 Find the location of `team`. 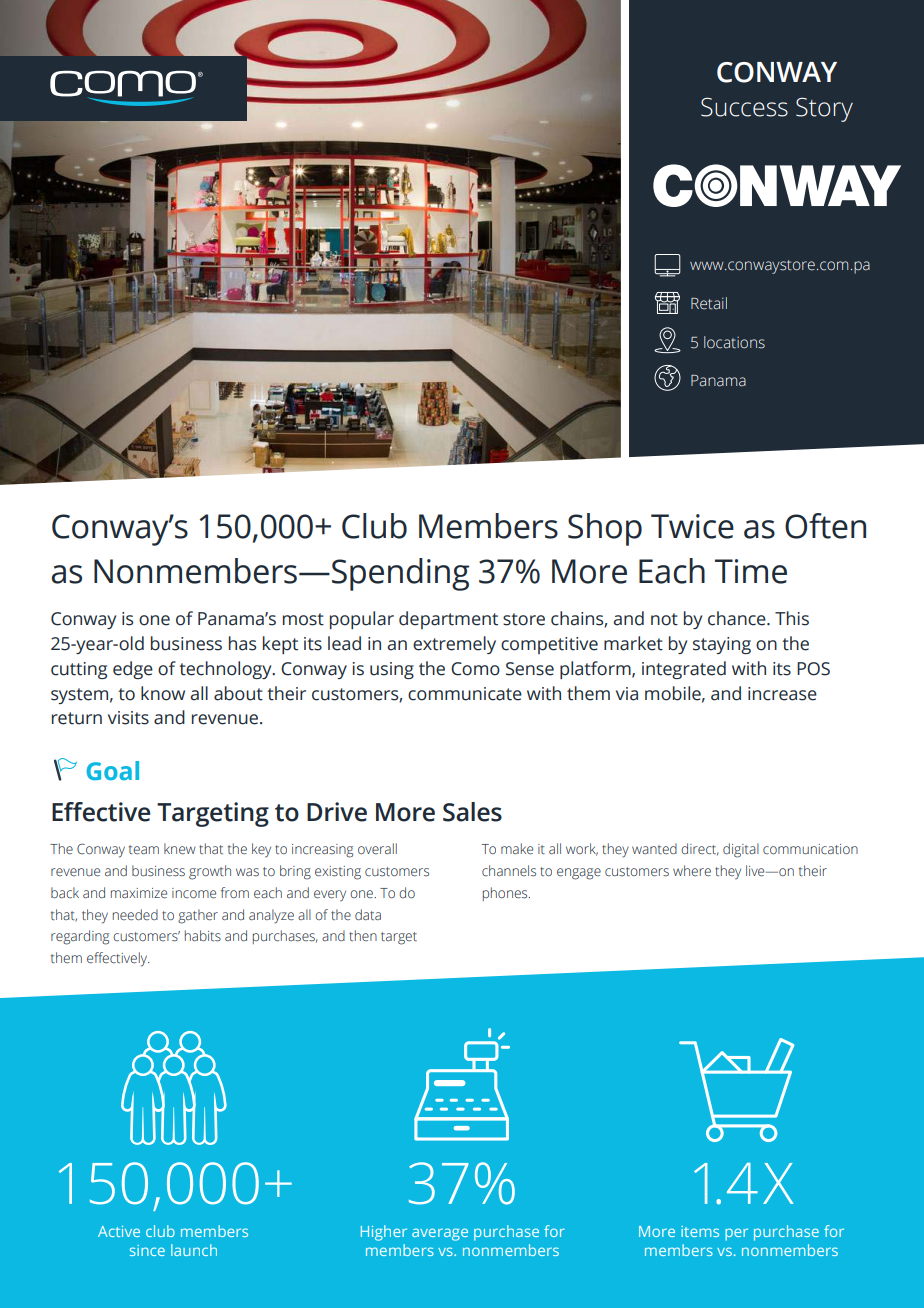

team is located at coordinates (144, 849).
